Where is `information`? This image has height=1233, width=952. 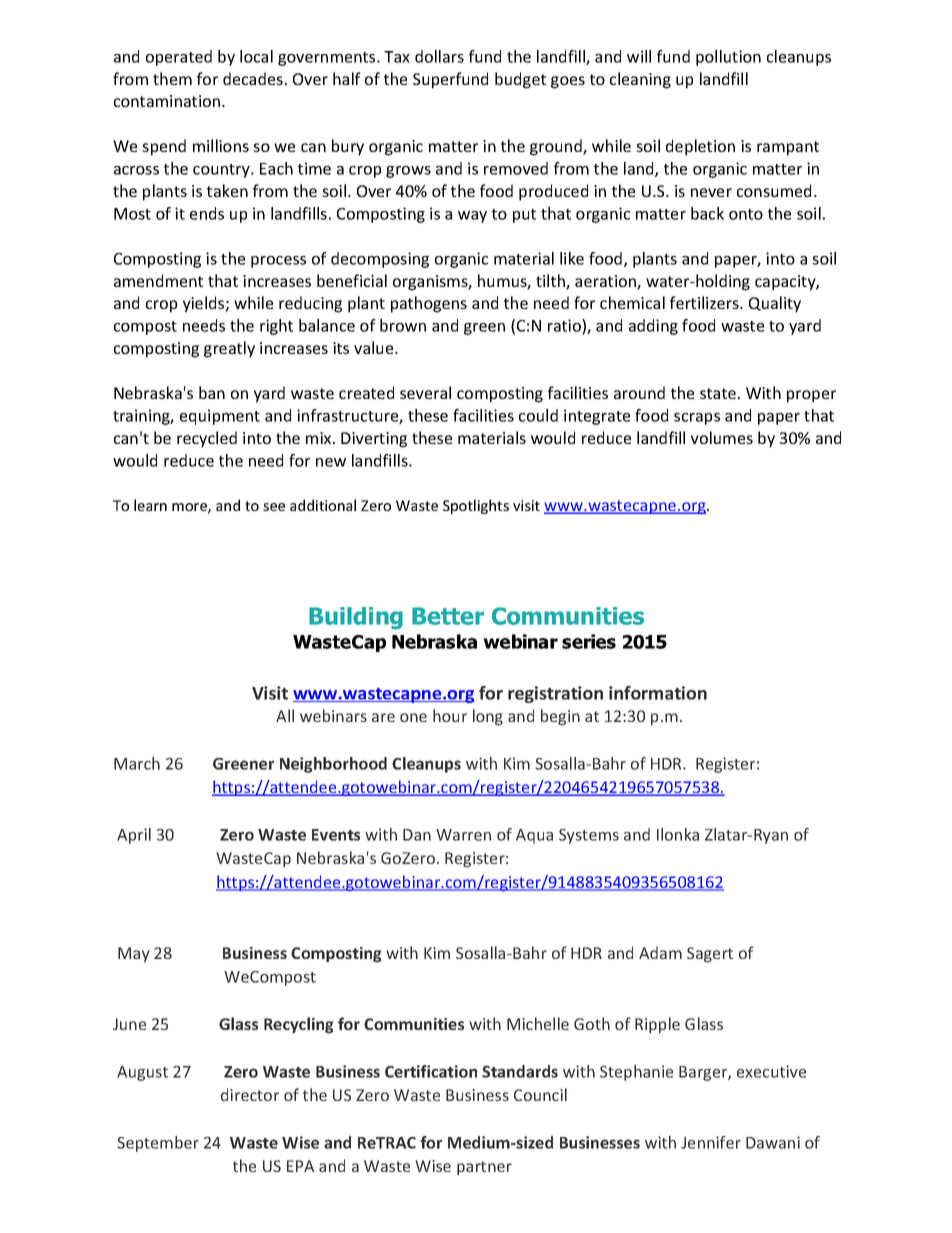 information is located at coordinates (658, 693).
